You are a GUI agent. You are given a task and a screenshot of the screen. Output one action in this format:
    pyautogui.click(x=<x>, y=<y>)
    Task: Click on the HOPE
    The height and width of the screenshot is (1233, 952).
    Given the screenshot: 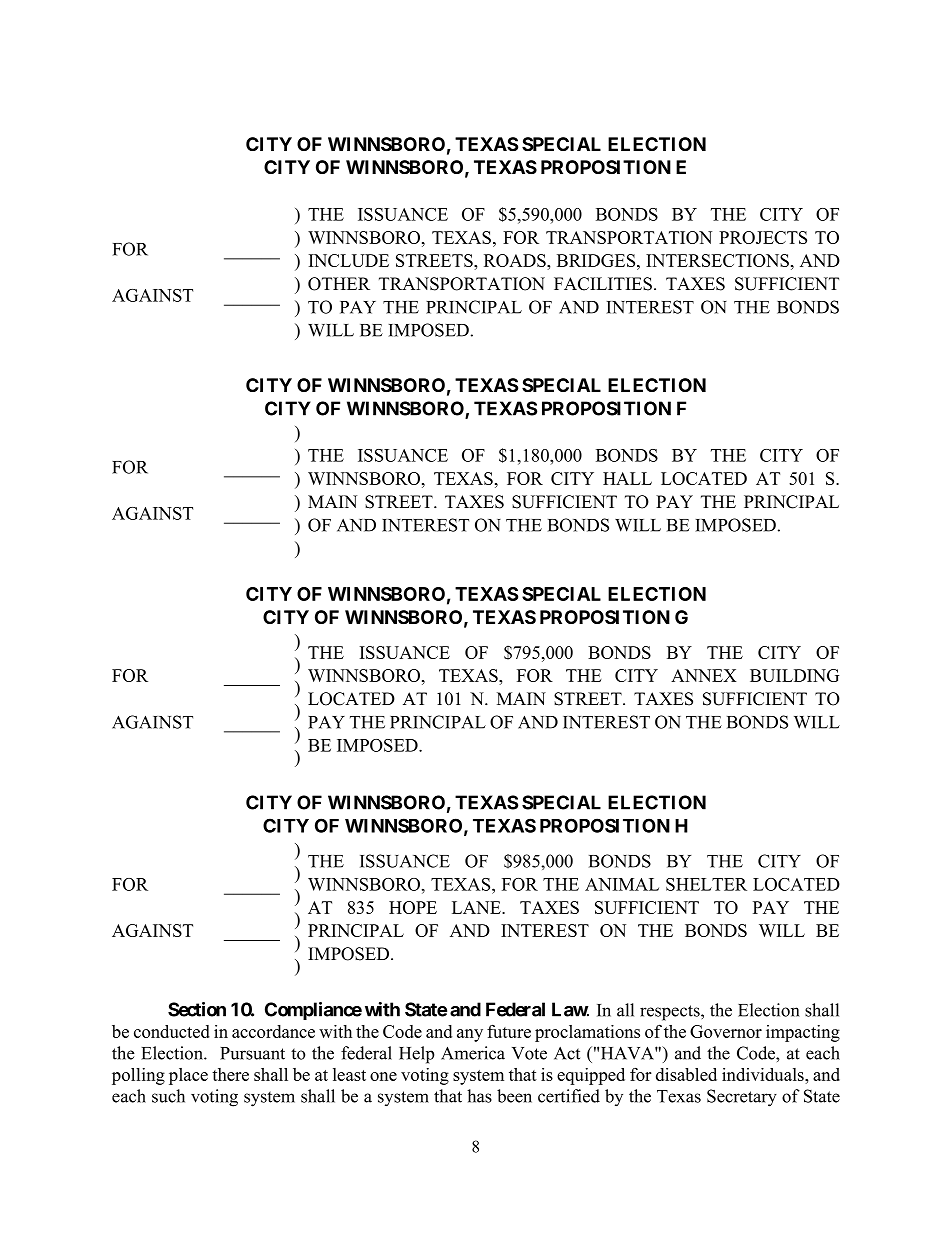 What is the action you would take?
    pyautogui.click(x=413, y=907)
